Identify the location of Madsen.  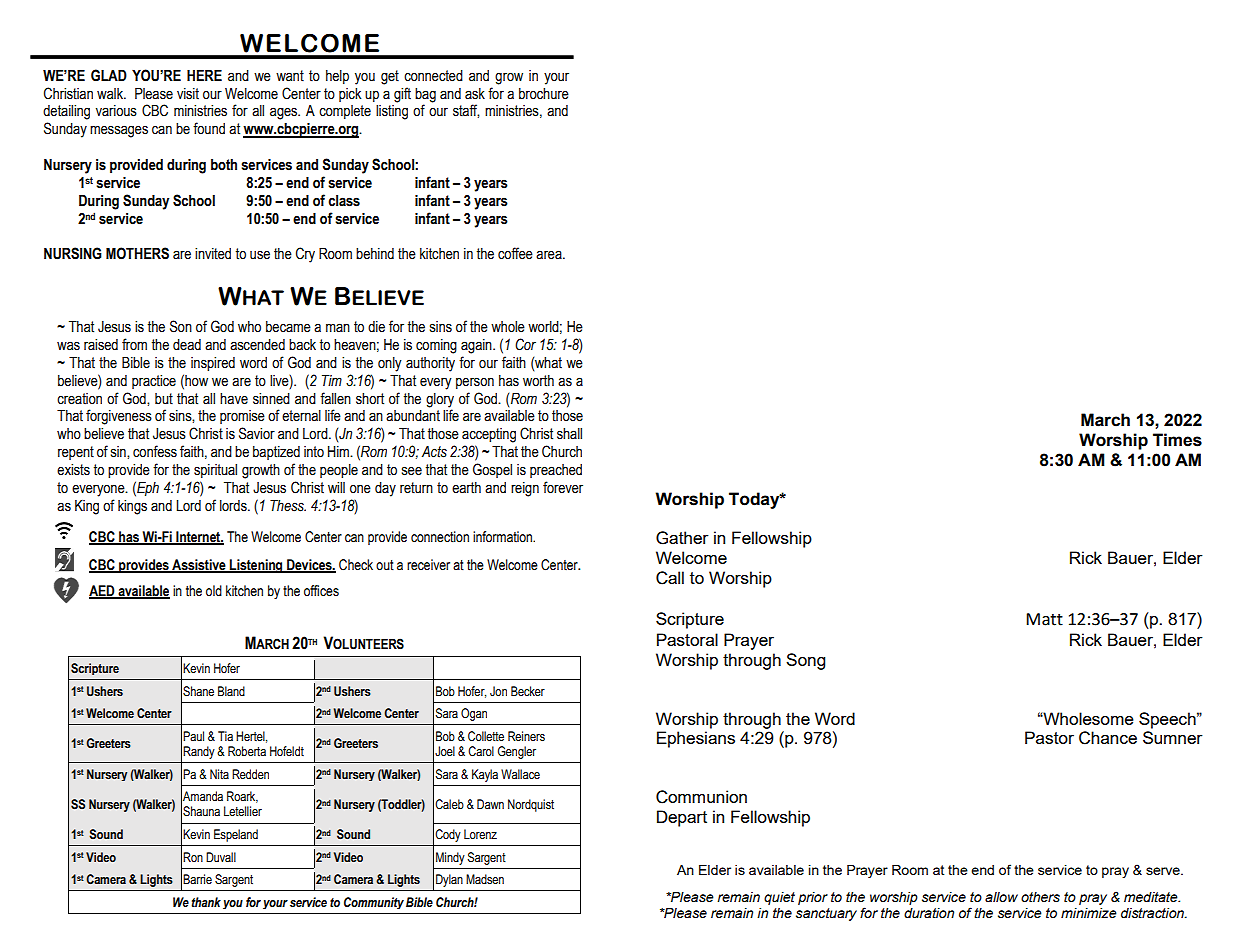
(485, 879).
